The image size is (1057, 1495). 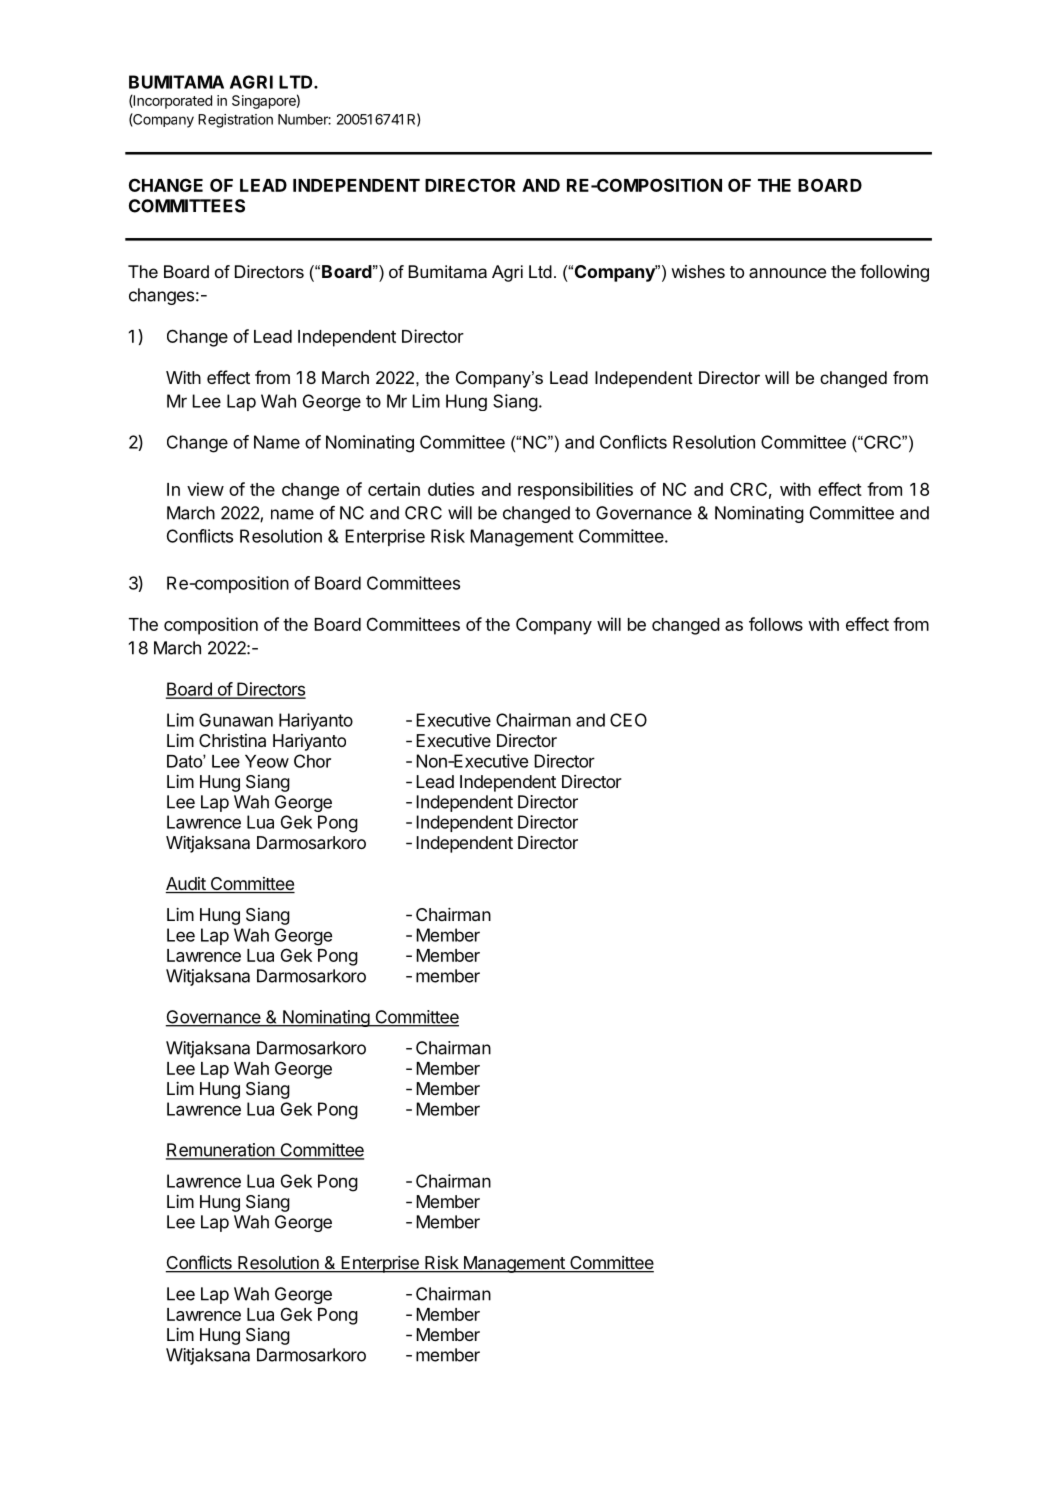 I want to click on follows, so click(x=776, y=624).
